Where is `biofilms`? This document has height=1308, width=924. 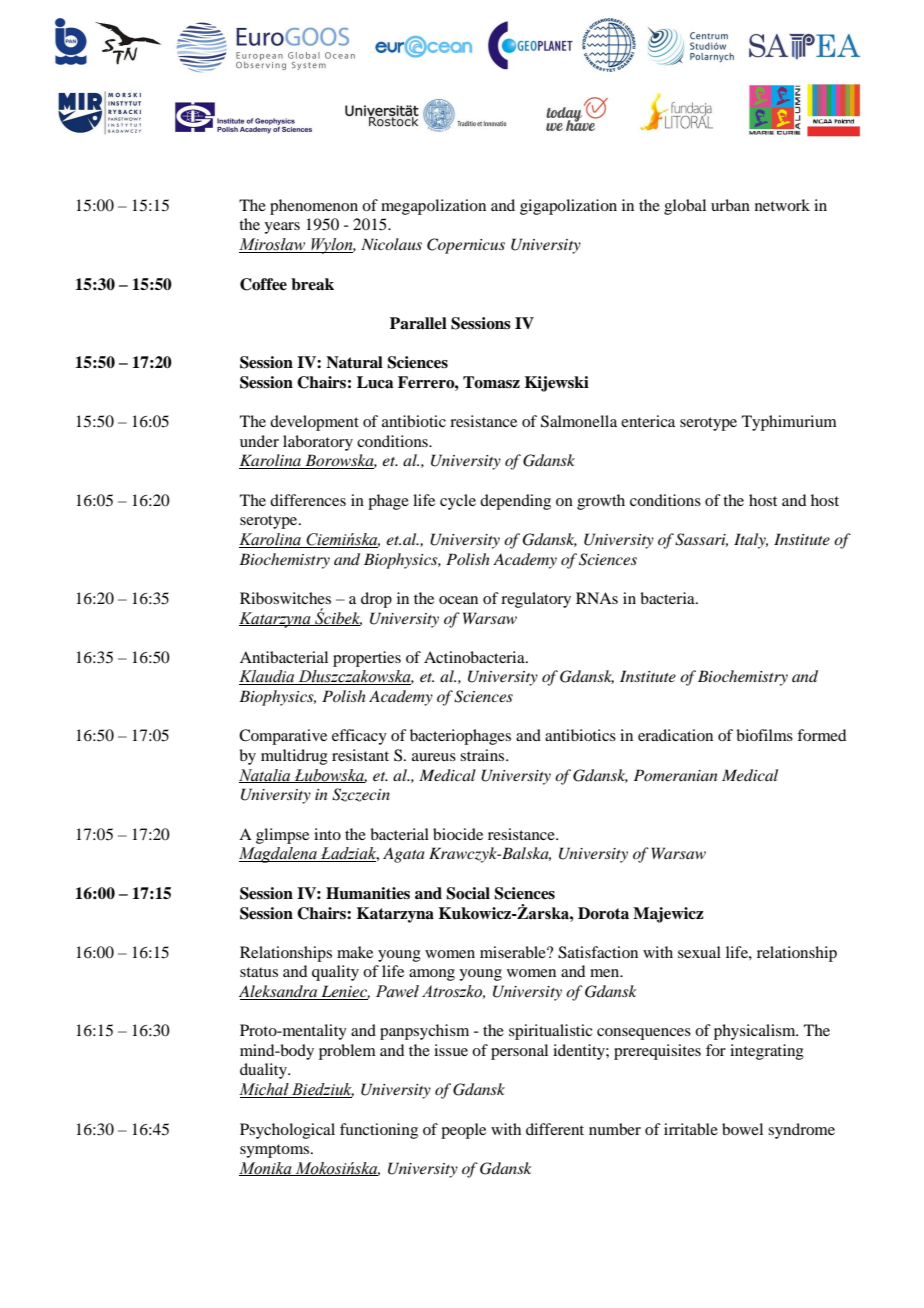 biofilms is located at coordinates (764, 735).
